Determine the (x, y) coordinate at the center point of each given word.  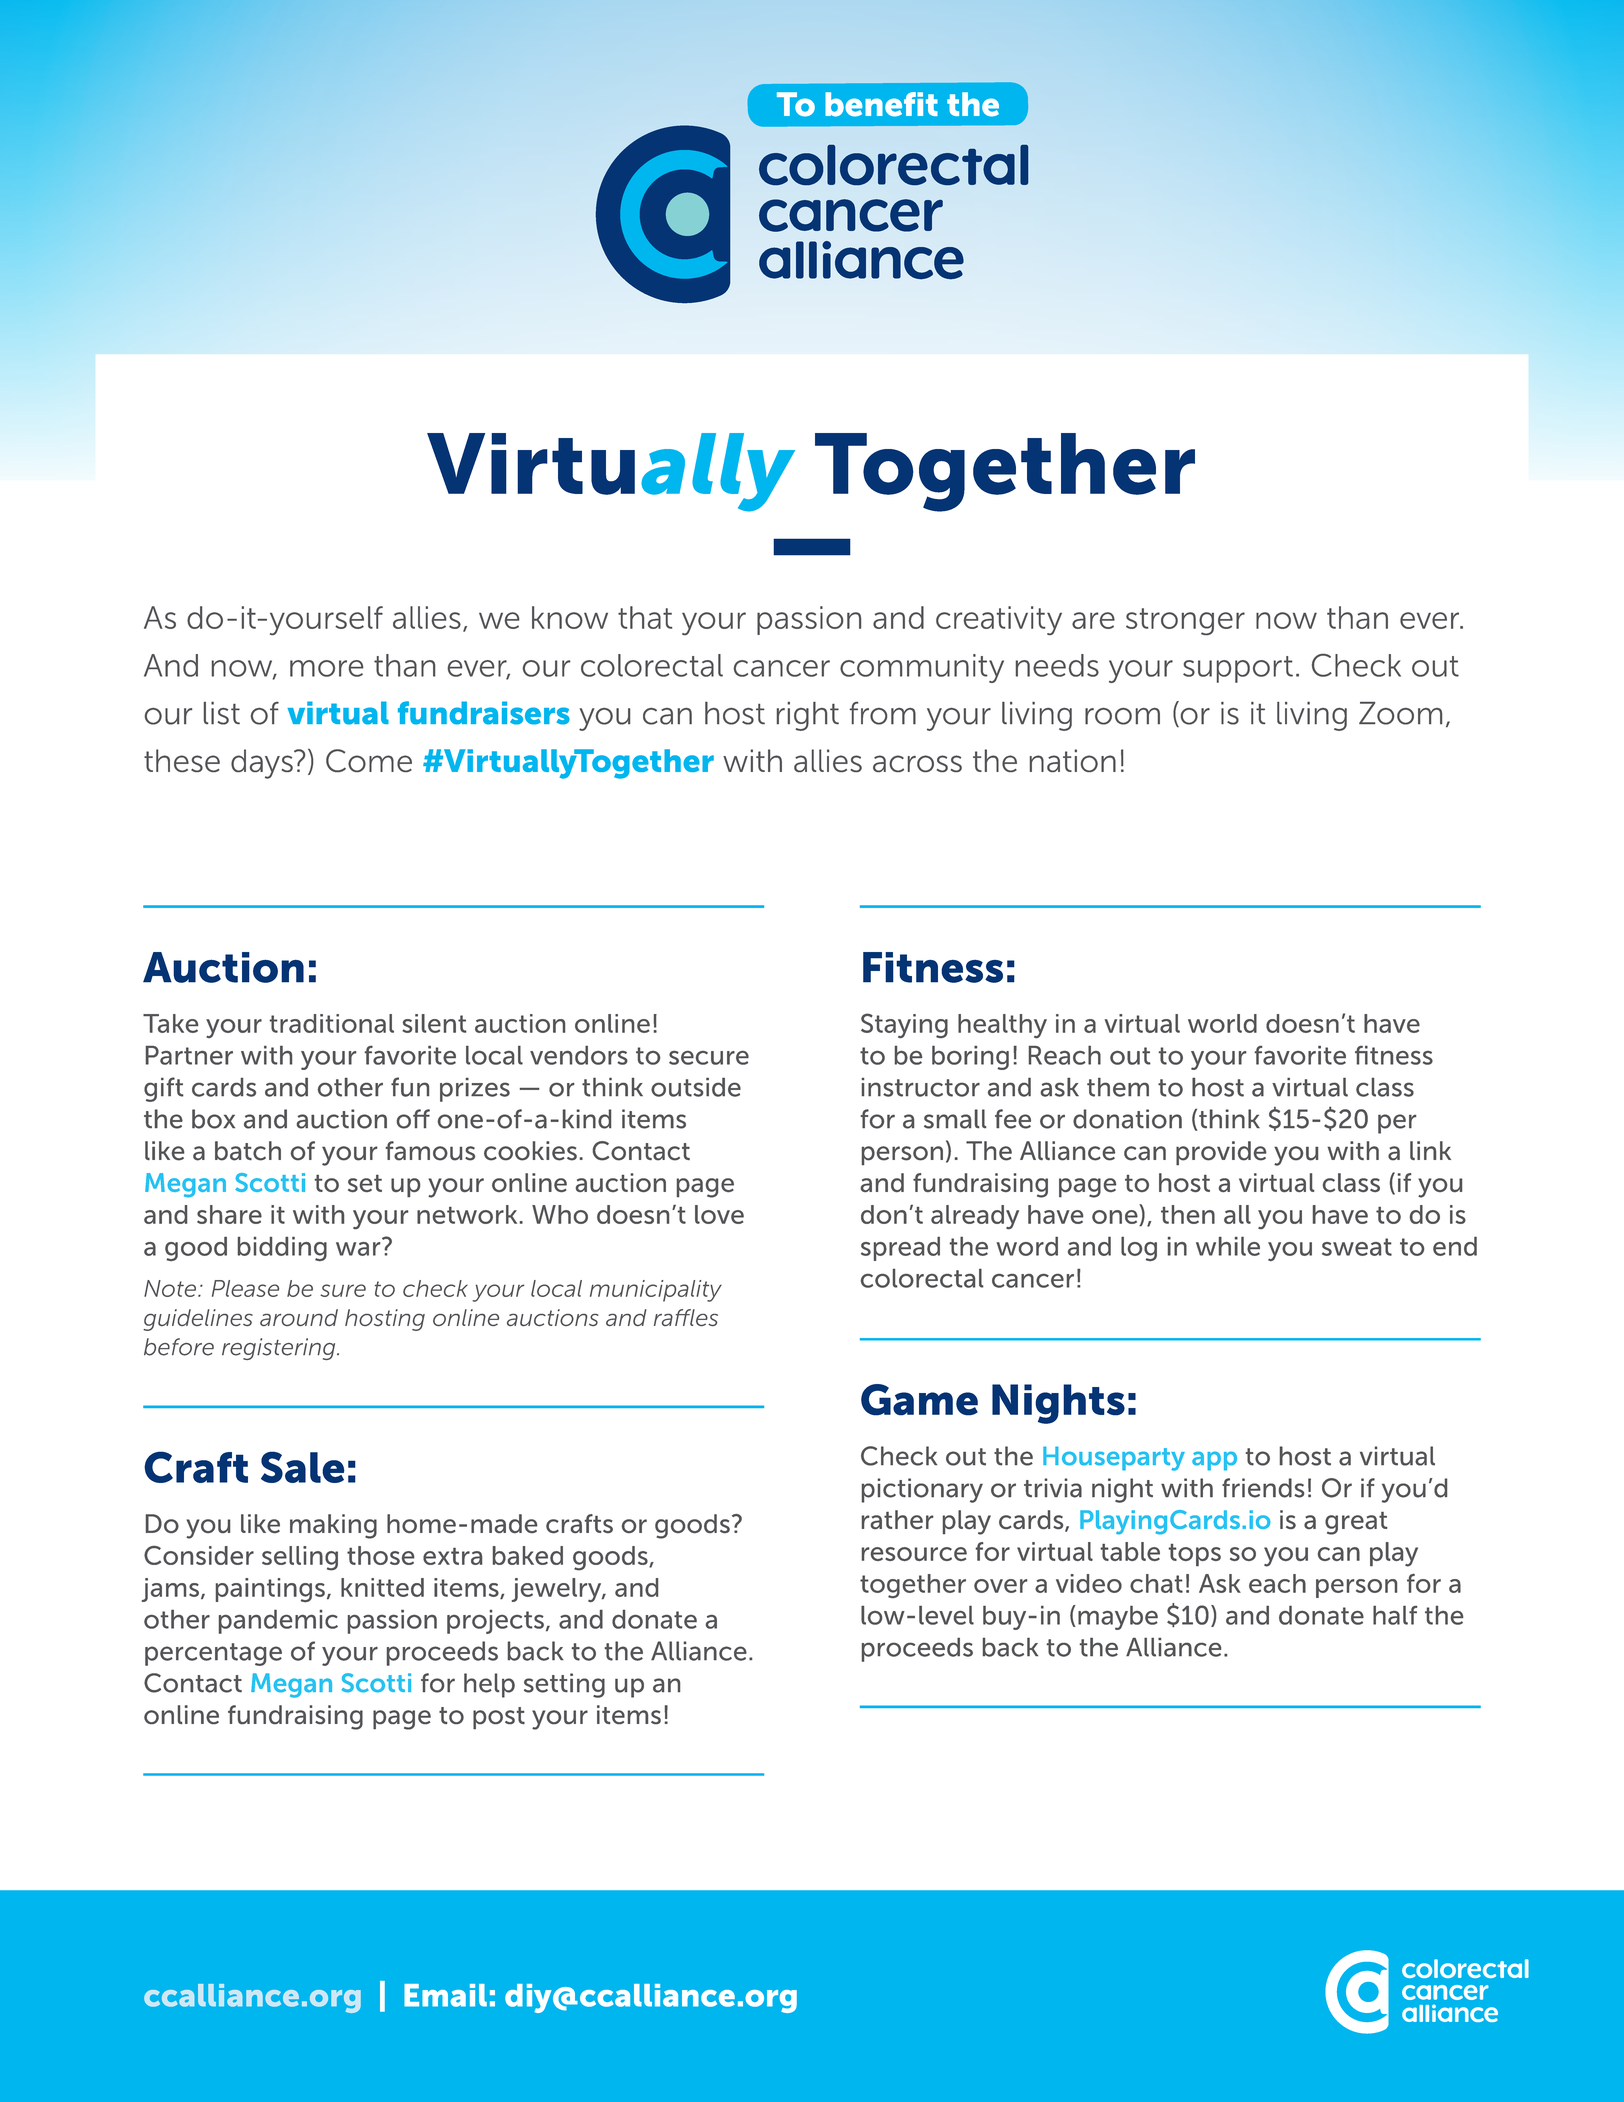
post (499, 1718)
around (299, 1317)
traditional (331, 1023)
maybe (1118, 1618)
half (1395, 1615)
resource (914, 1554)
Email (445, 1995)
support (1238, 669)
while (1228, 1246)
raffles (686, 1317)
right (808, 716)
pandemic (278, 1622)
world (1222, 1023)
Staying (904, 1025)
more (326, 668)
